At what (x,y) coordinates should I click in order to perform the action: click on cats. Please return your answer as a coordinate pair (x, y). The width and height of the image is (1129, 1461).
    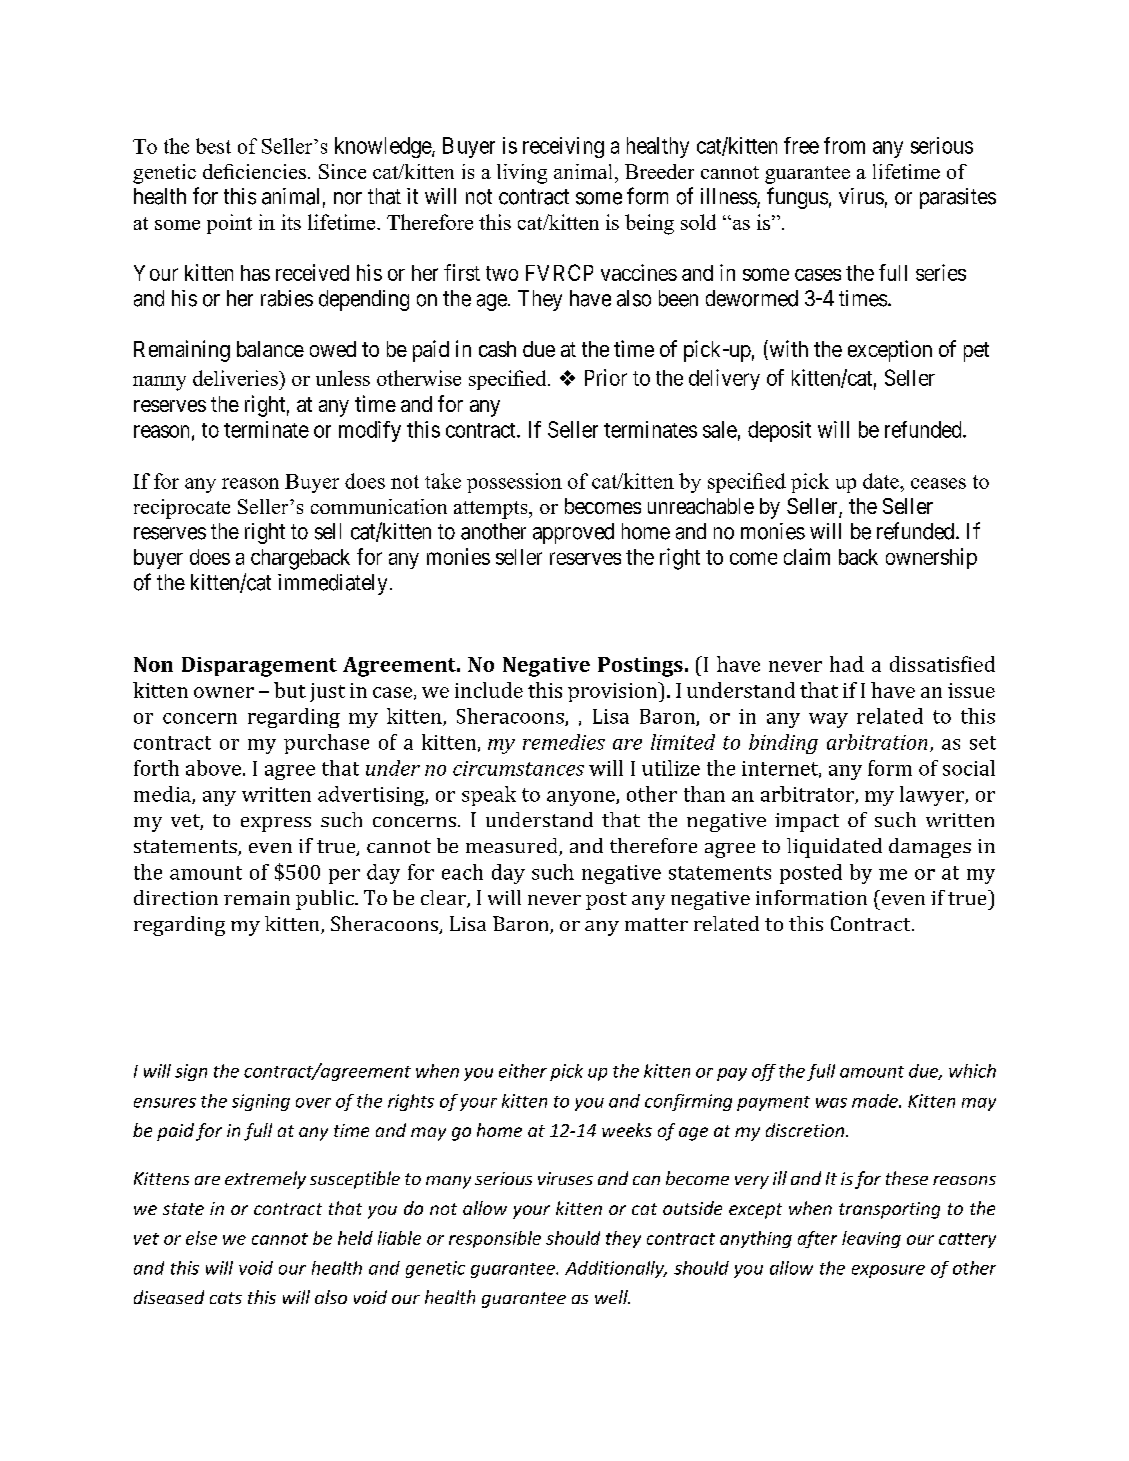
    Looking at the image, I should click on (226, 1298).
